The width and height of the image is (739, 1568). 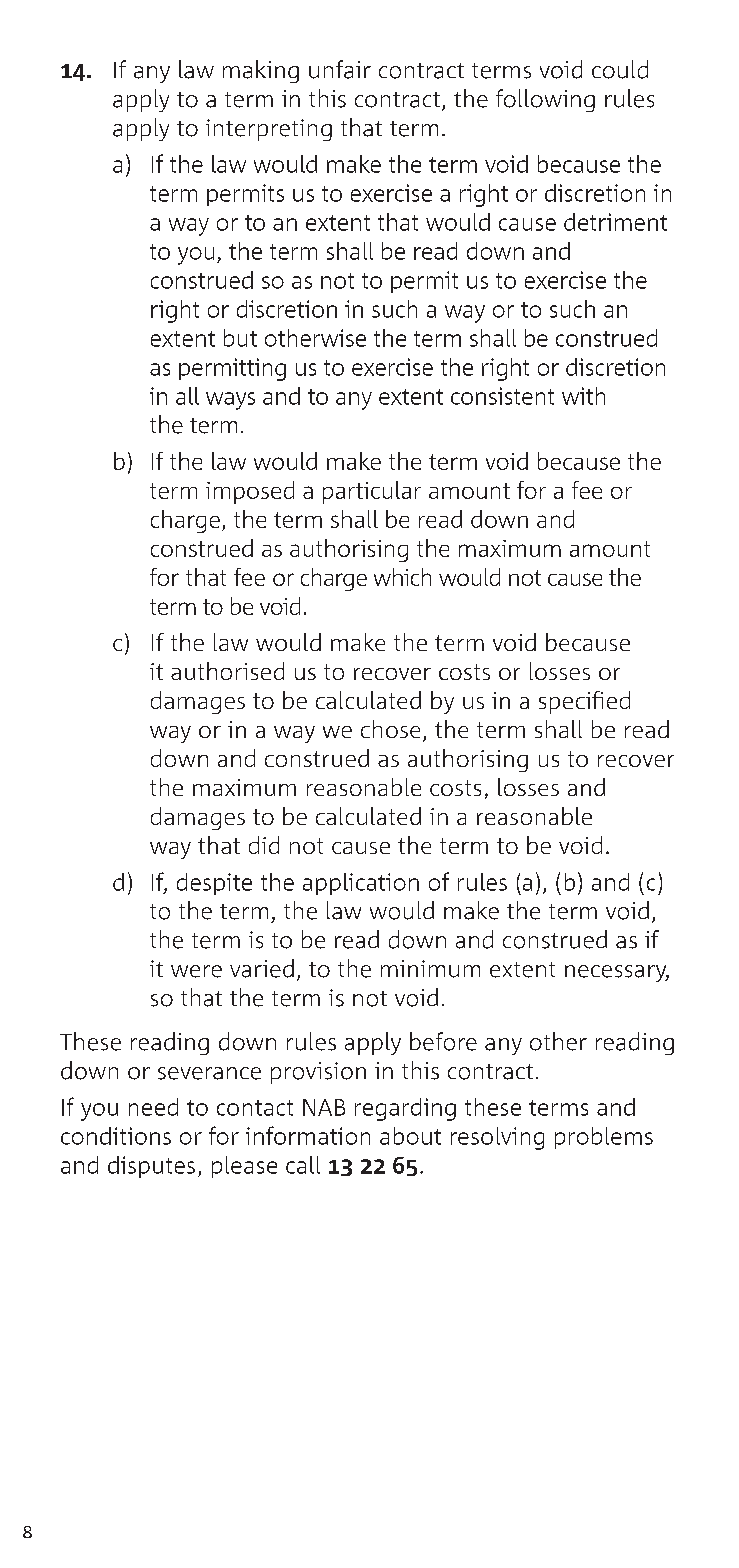 What do you see at coordinates (340, 69) in the image?
I see `unfair` at bounding box center [340, 69].
